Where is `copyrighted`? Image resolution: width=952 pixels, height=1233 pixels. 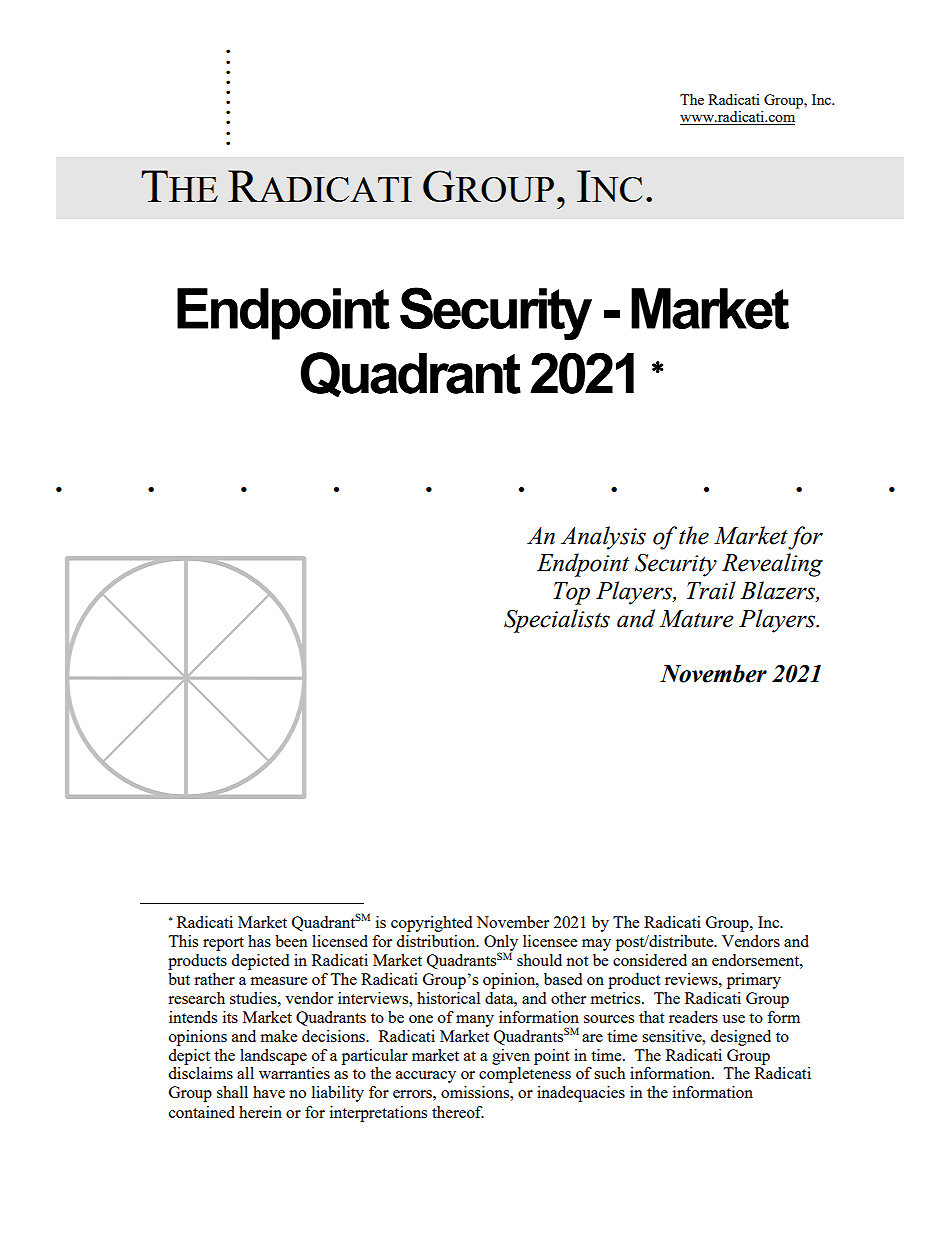
copyrighted is located at coordinates (431, 924).
